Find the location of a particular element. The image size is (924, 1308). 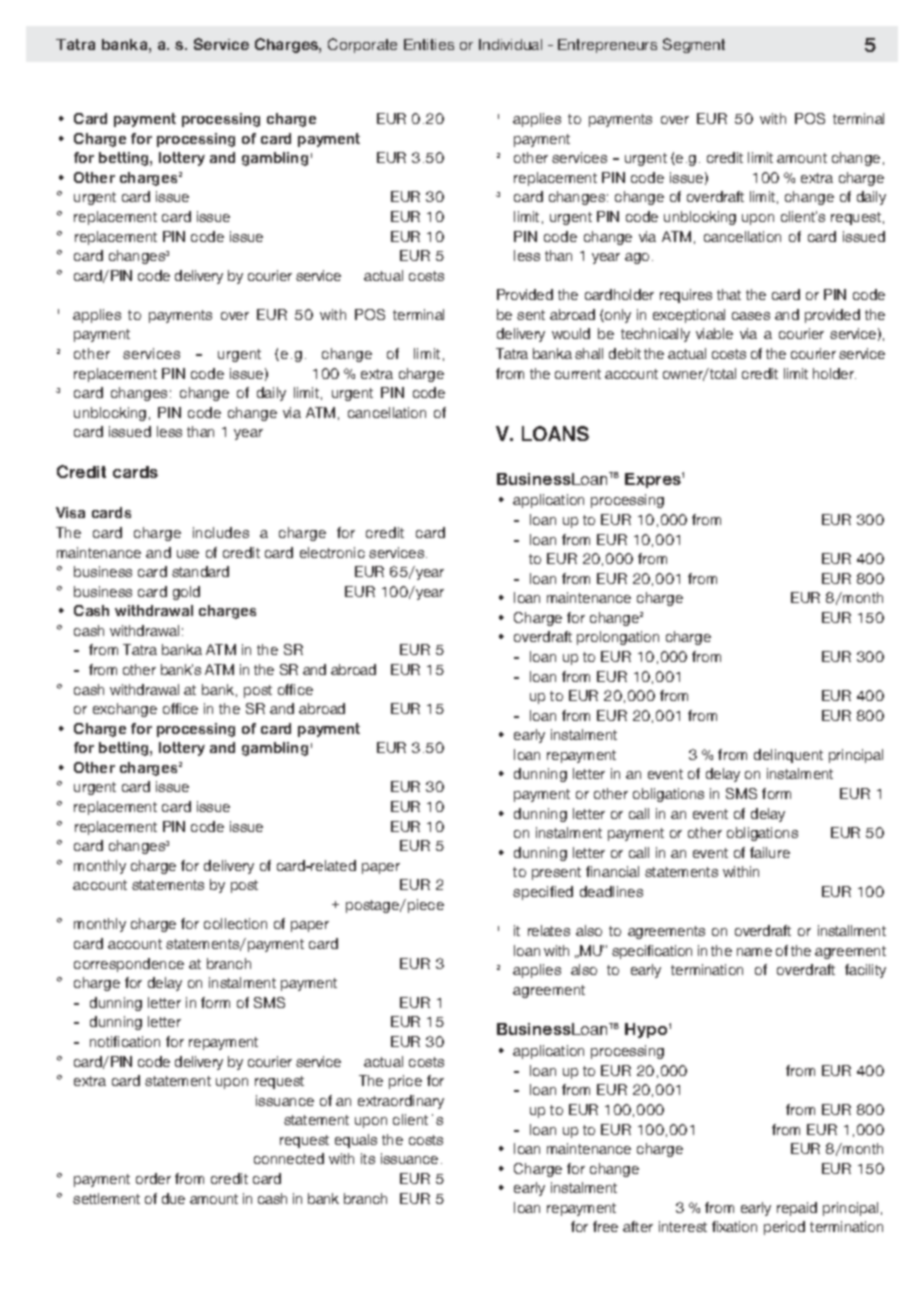

prolongation is located at coordinates (618, 638).
